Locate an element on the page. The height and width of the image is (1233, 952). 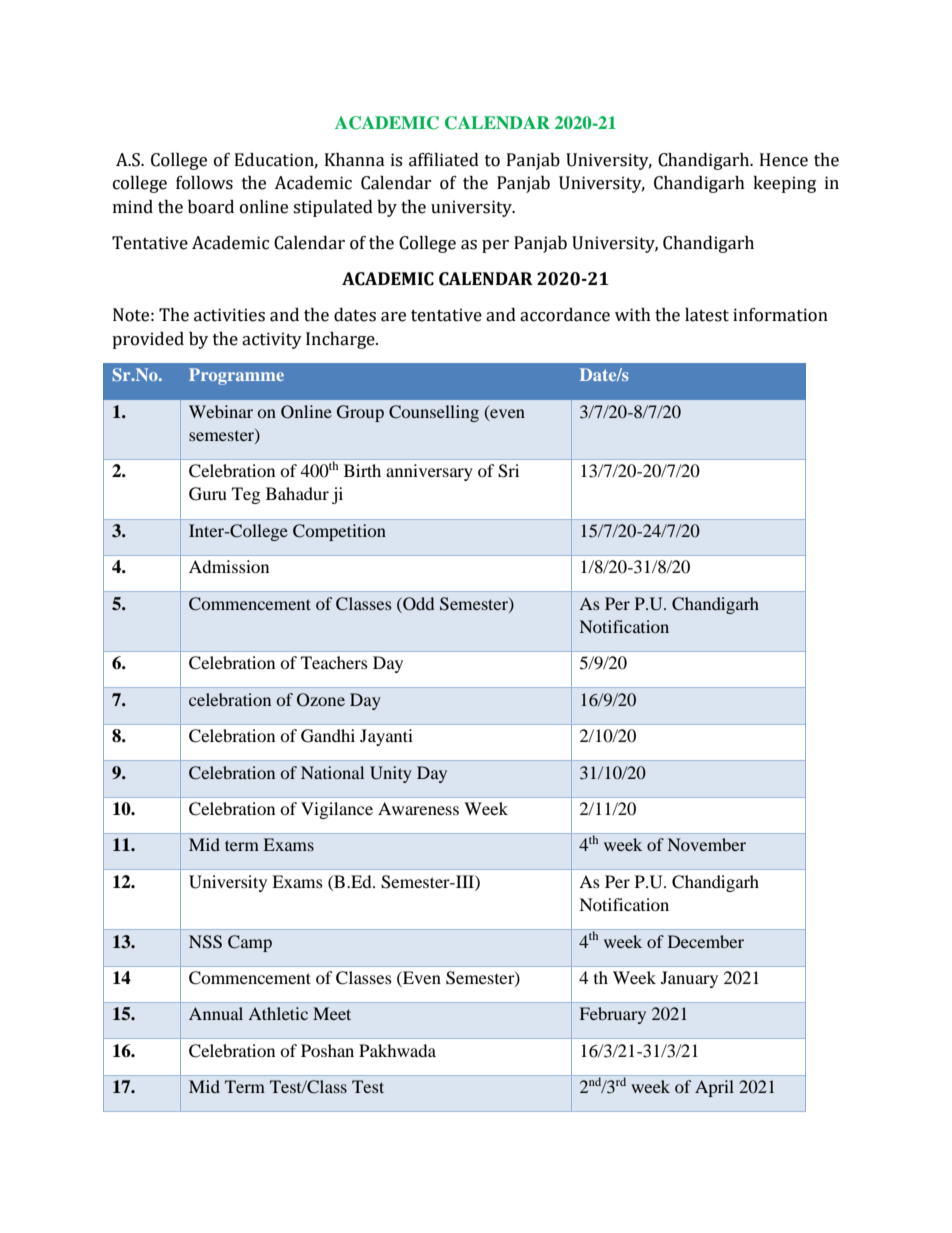
NSS is located at coordinates (205, 942).
